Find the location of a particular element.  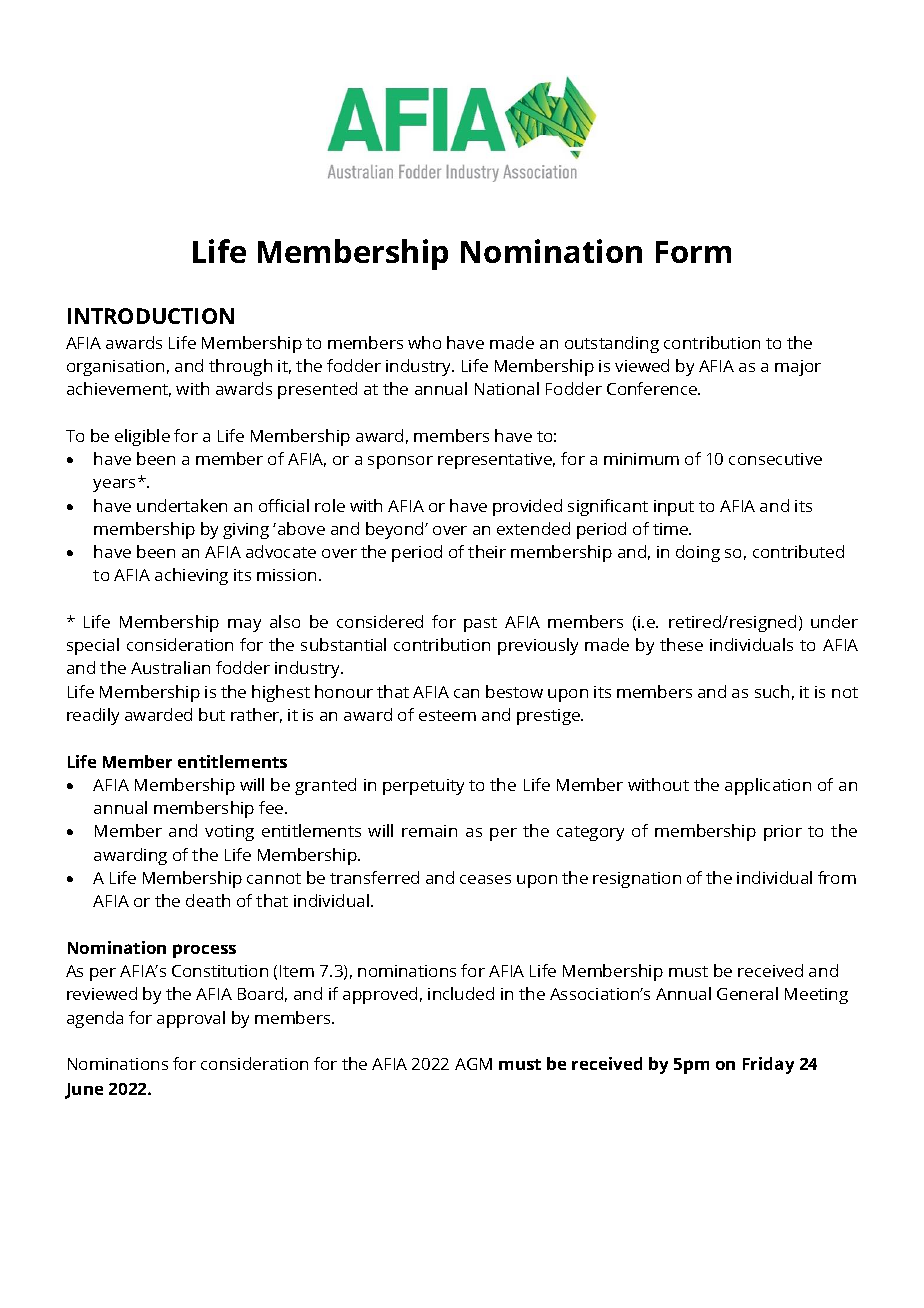

Australian is located at coordinates (170, 667).
